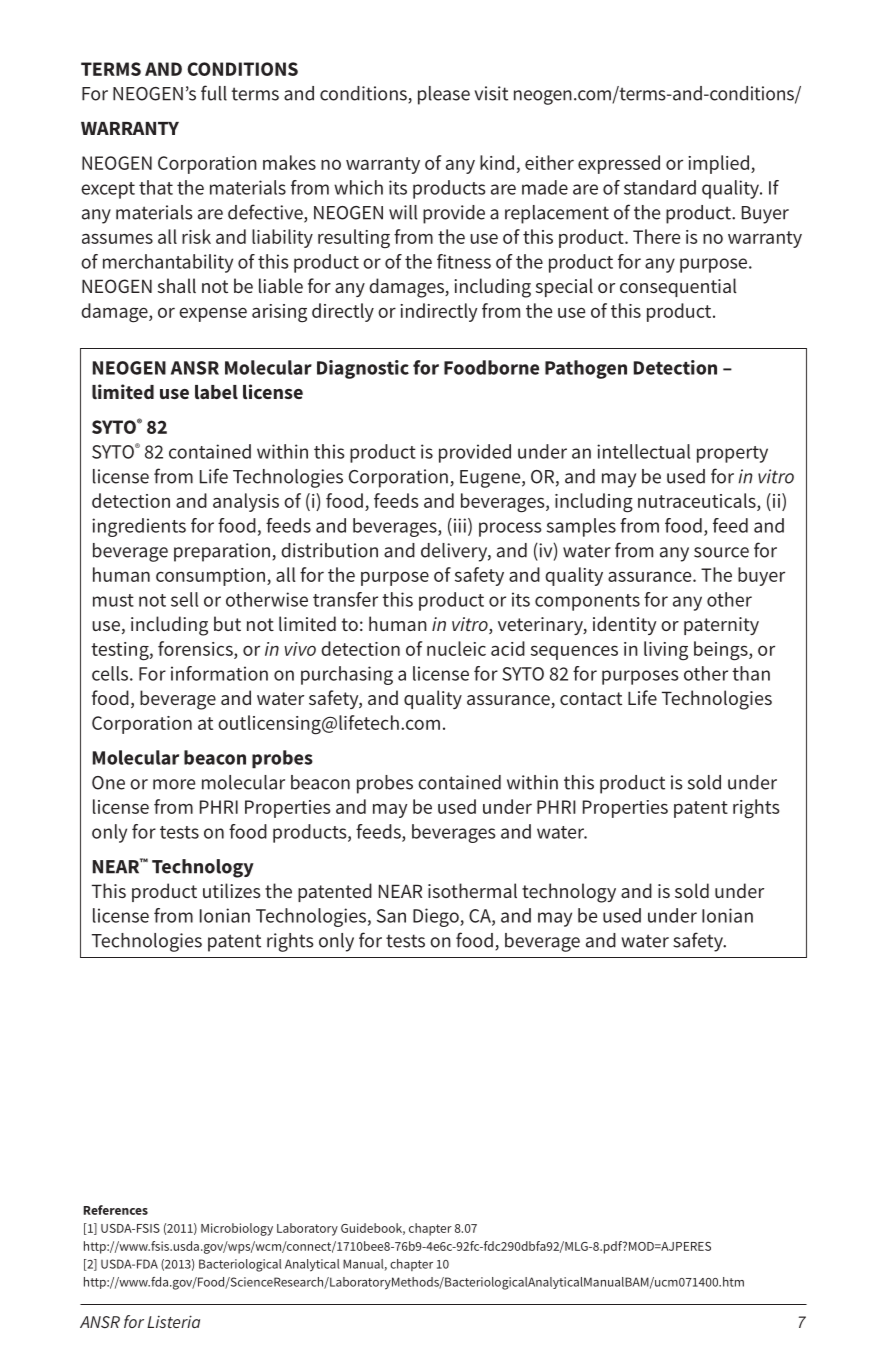 This screenshot has height=1372, width=887. I want to click on Microbiology, so click(237, 1229).
